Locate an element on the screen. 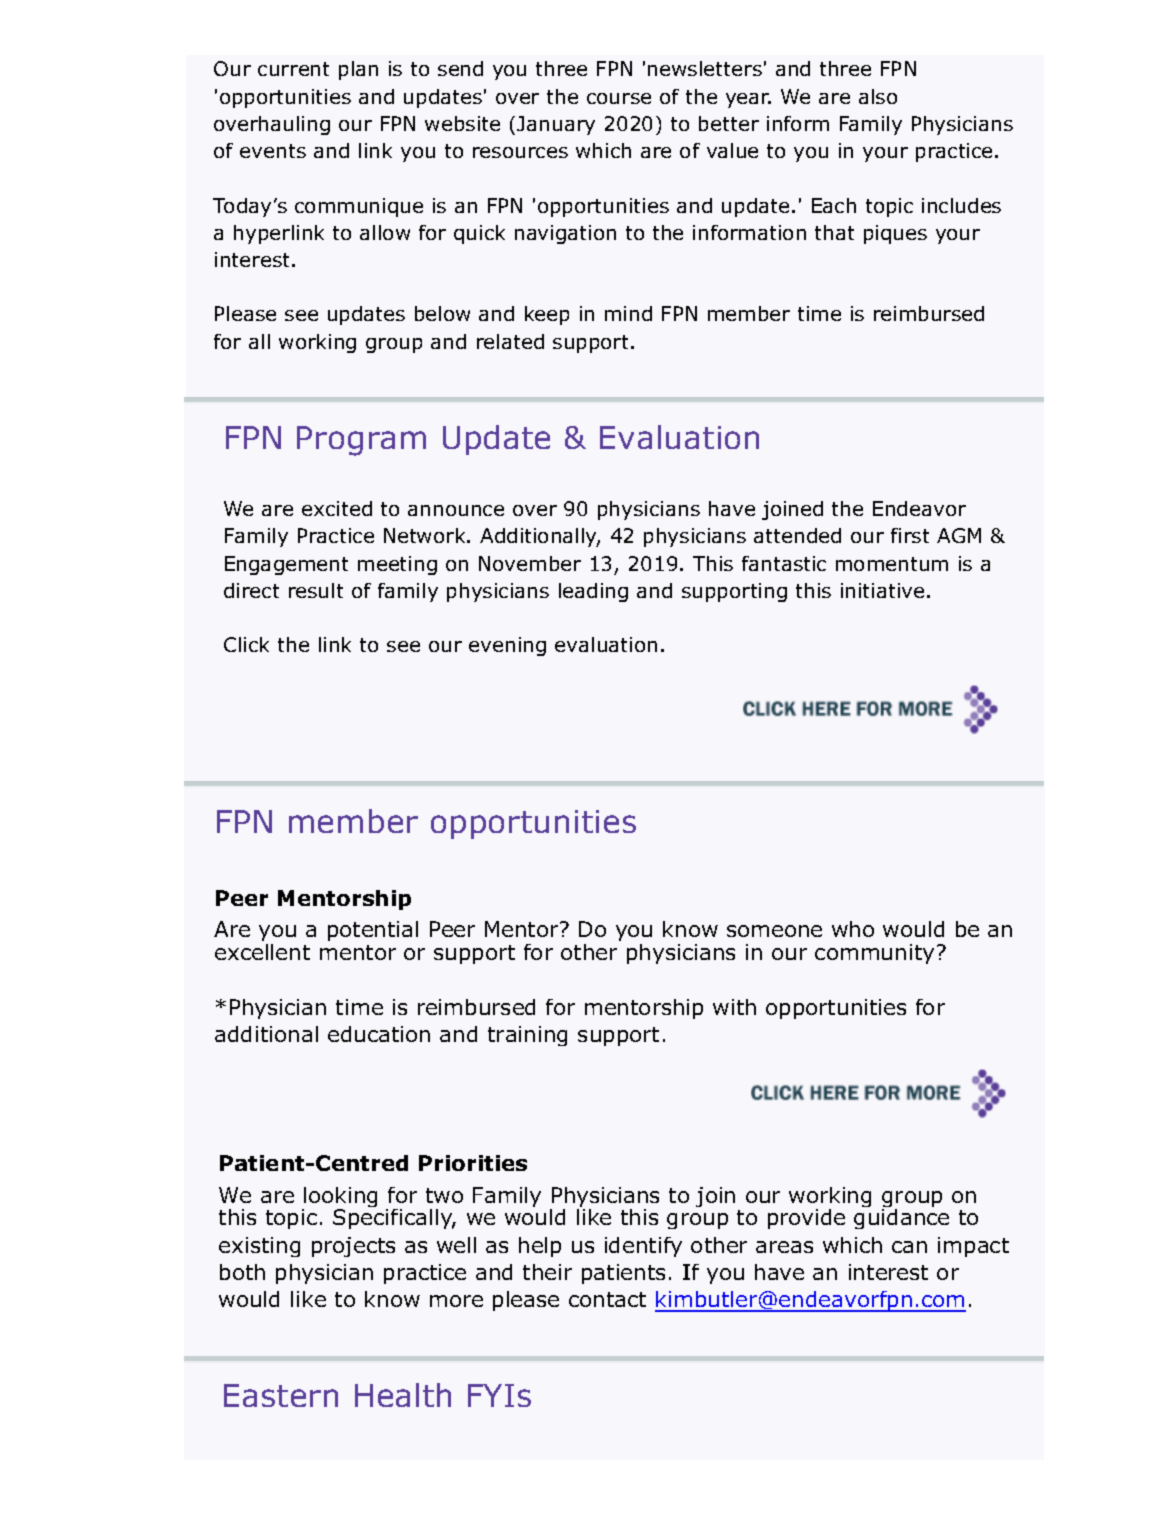 This screenshot has width=1169, height=1513. training is located at coordinates (527, 1036).
